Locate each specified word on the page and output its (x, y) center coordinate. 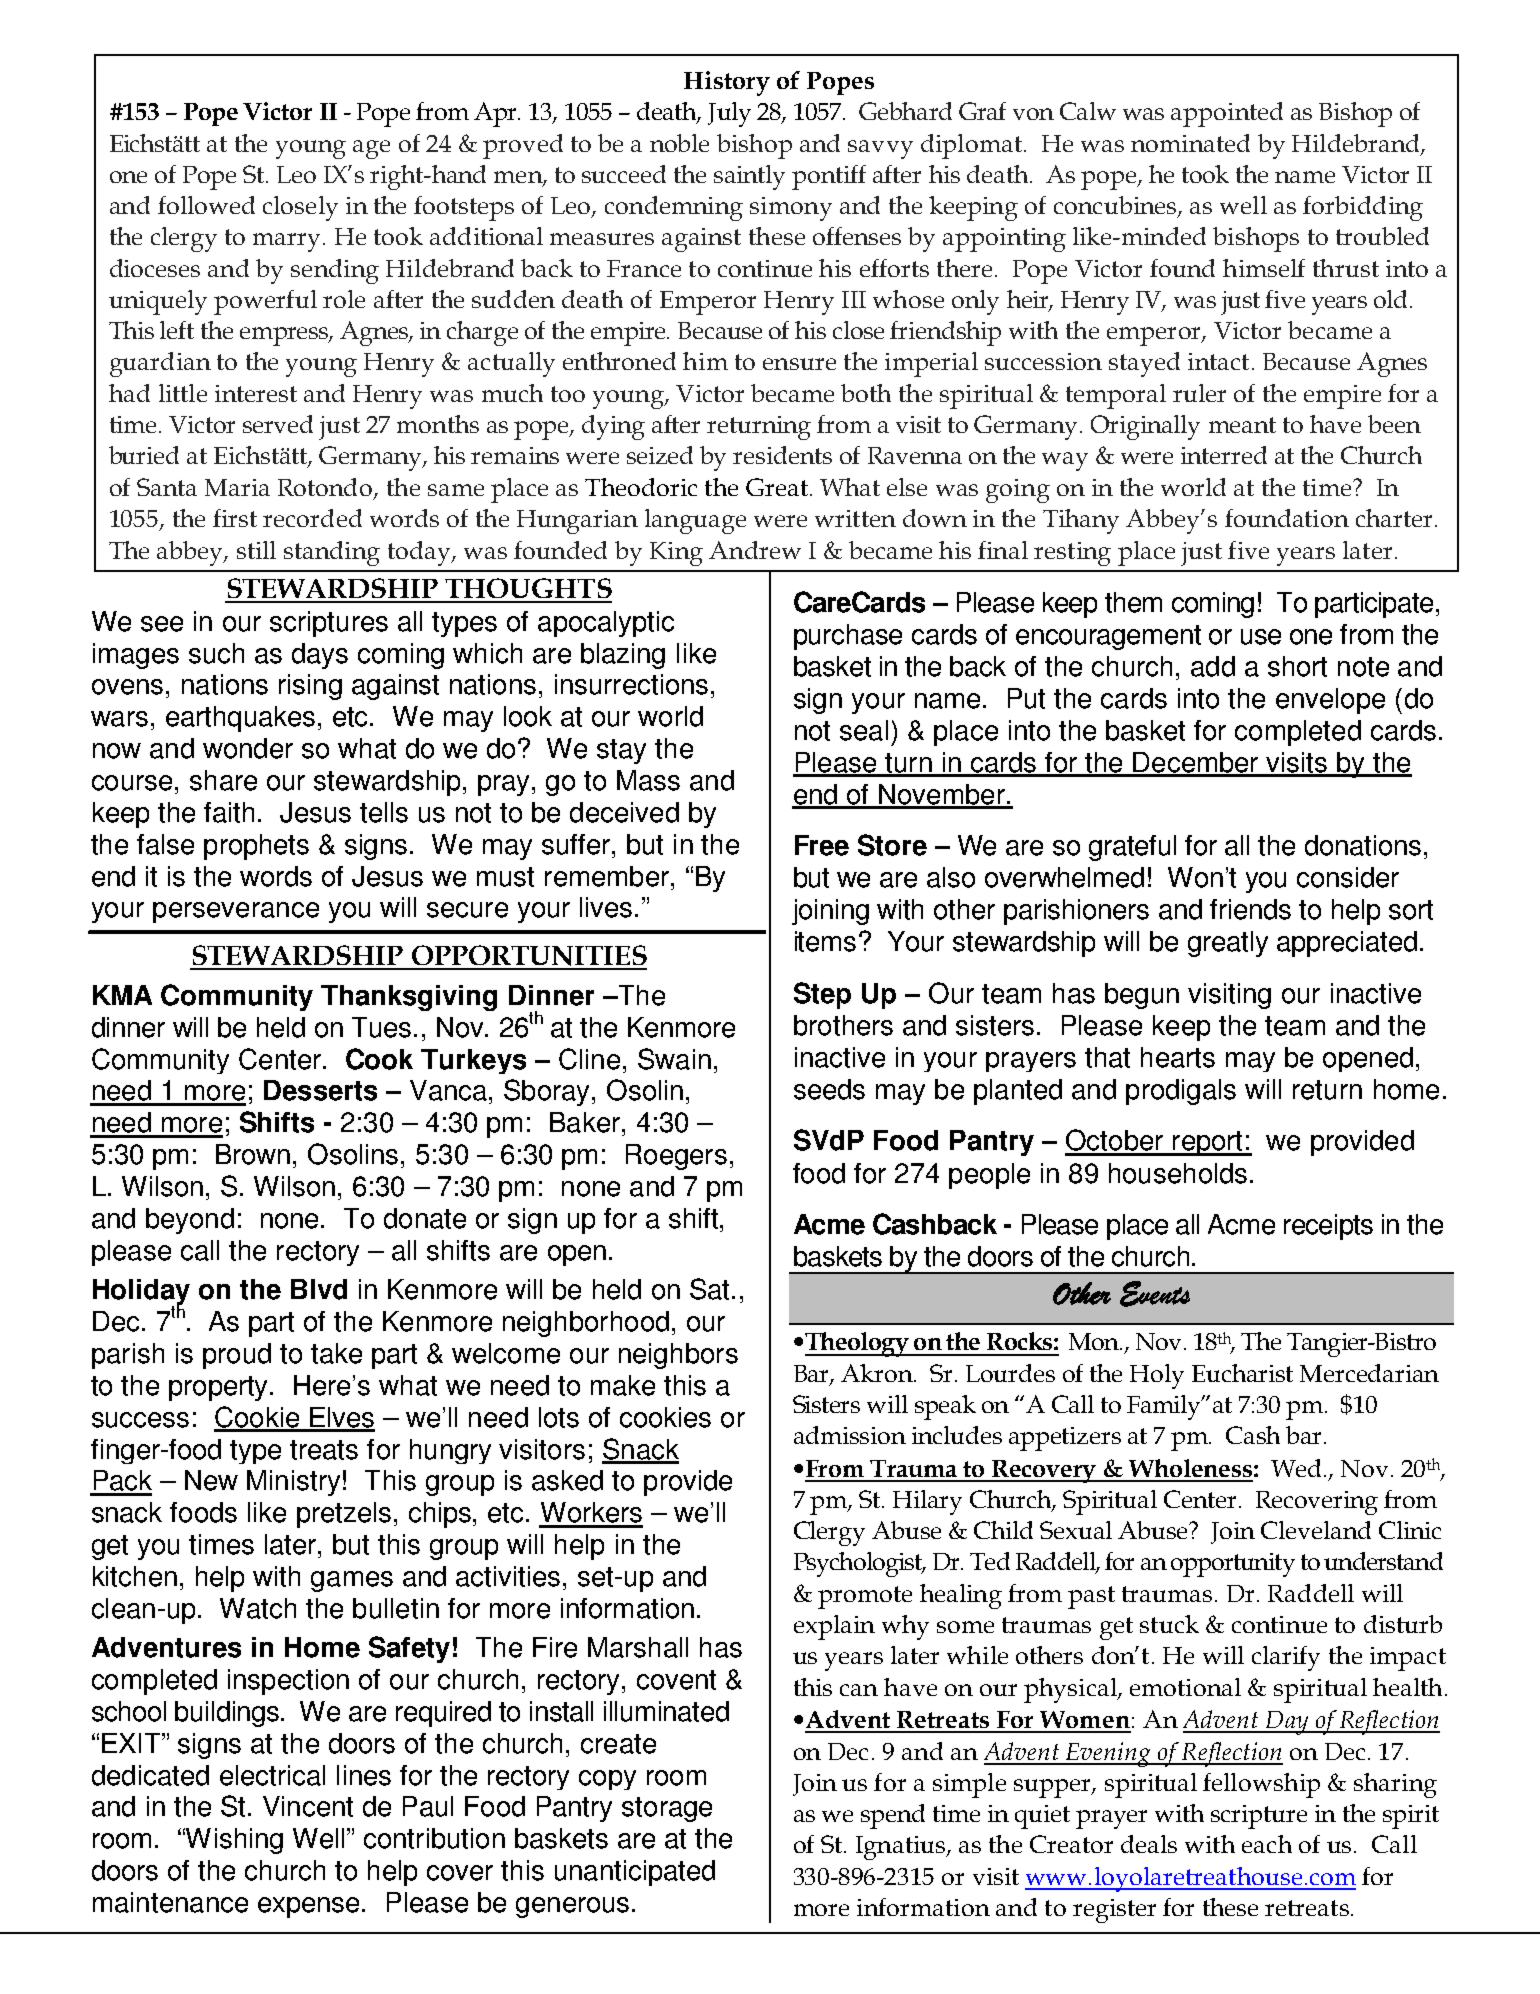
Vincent (308, 1806)
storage (667, 1809)
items (825, 941)
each (1267, 1844)
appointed (1227, 114)
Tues (383, 1027)
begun (1142, 996)
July (729, 114)
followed (206, 205)
